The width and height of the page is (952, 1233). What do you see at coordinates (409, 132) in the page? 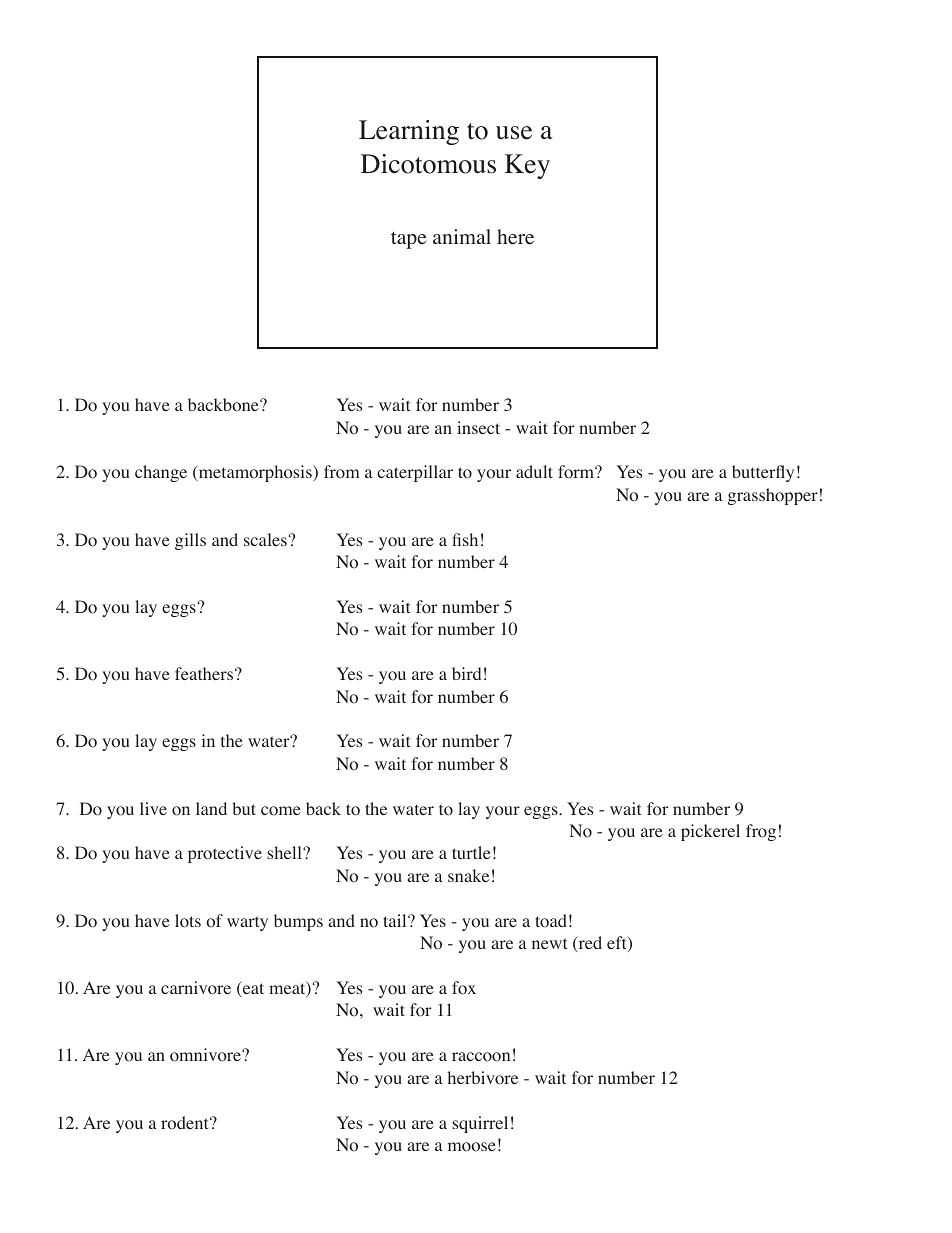
I see `Learning` at bounding box center [409, 132].
